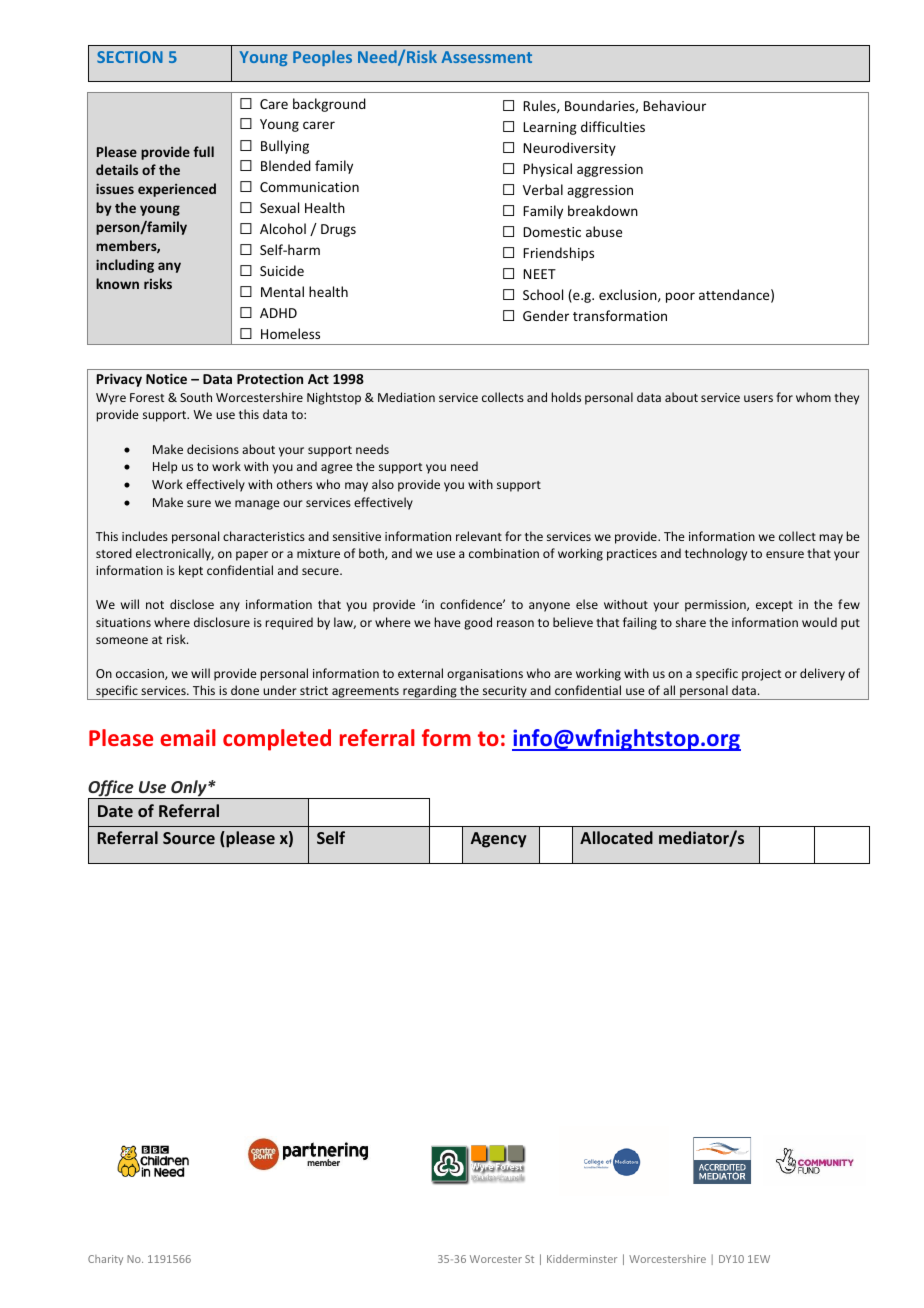 This image has height=1308, width=924. What do you see at coordinates (486, 57) in the image?
I see `Assessment` at bounding box center [486, 57].
